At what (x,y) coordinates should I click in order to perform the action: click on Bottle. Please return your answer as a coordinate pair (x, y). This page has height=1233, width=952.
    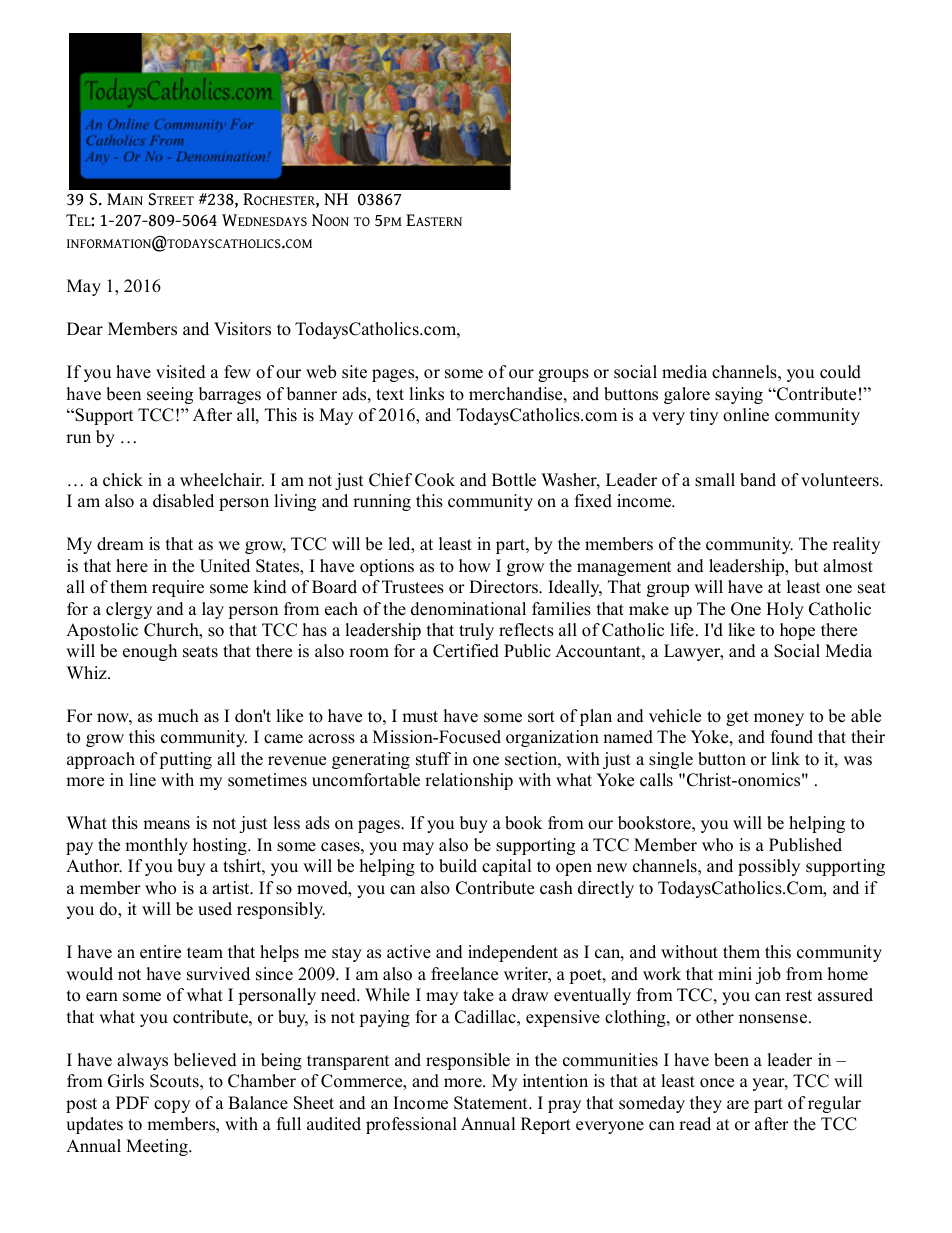
    Looking at the image, I should click on (514, 480).
